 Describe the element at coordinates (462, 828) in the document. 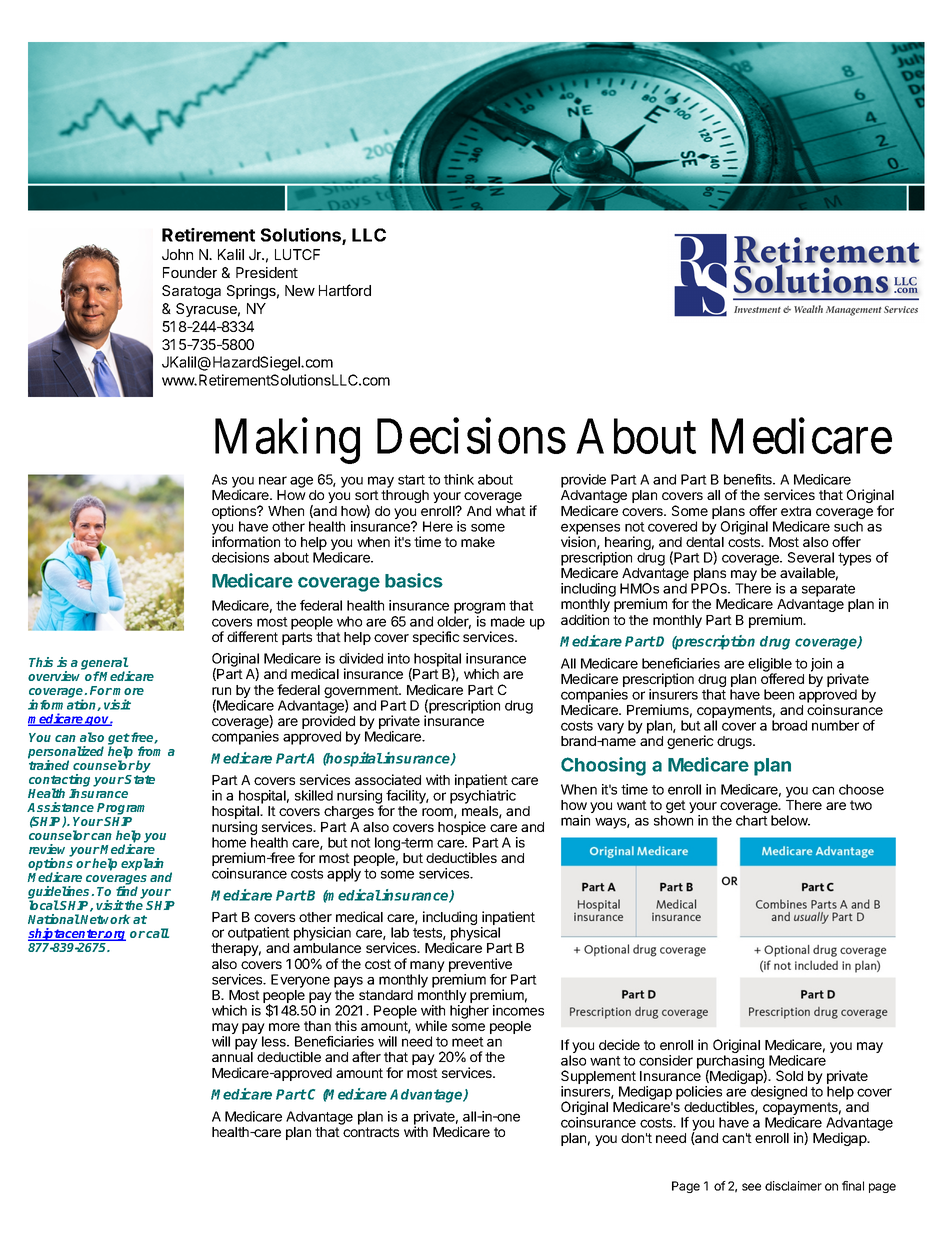

I see `hospice` at that location.
